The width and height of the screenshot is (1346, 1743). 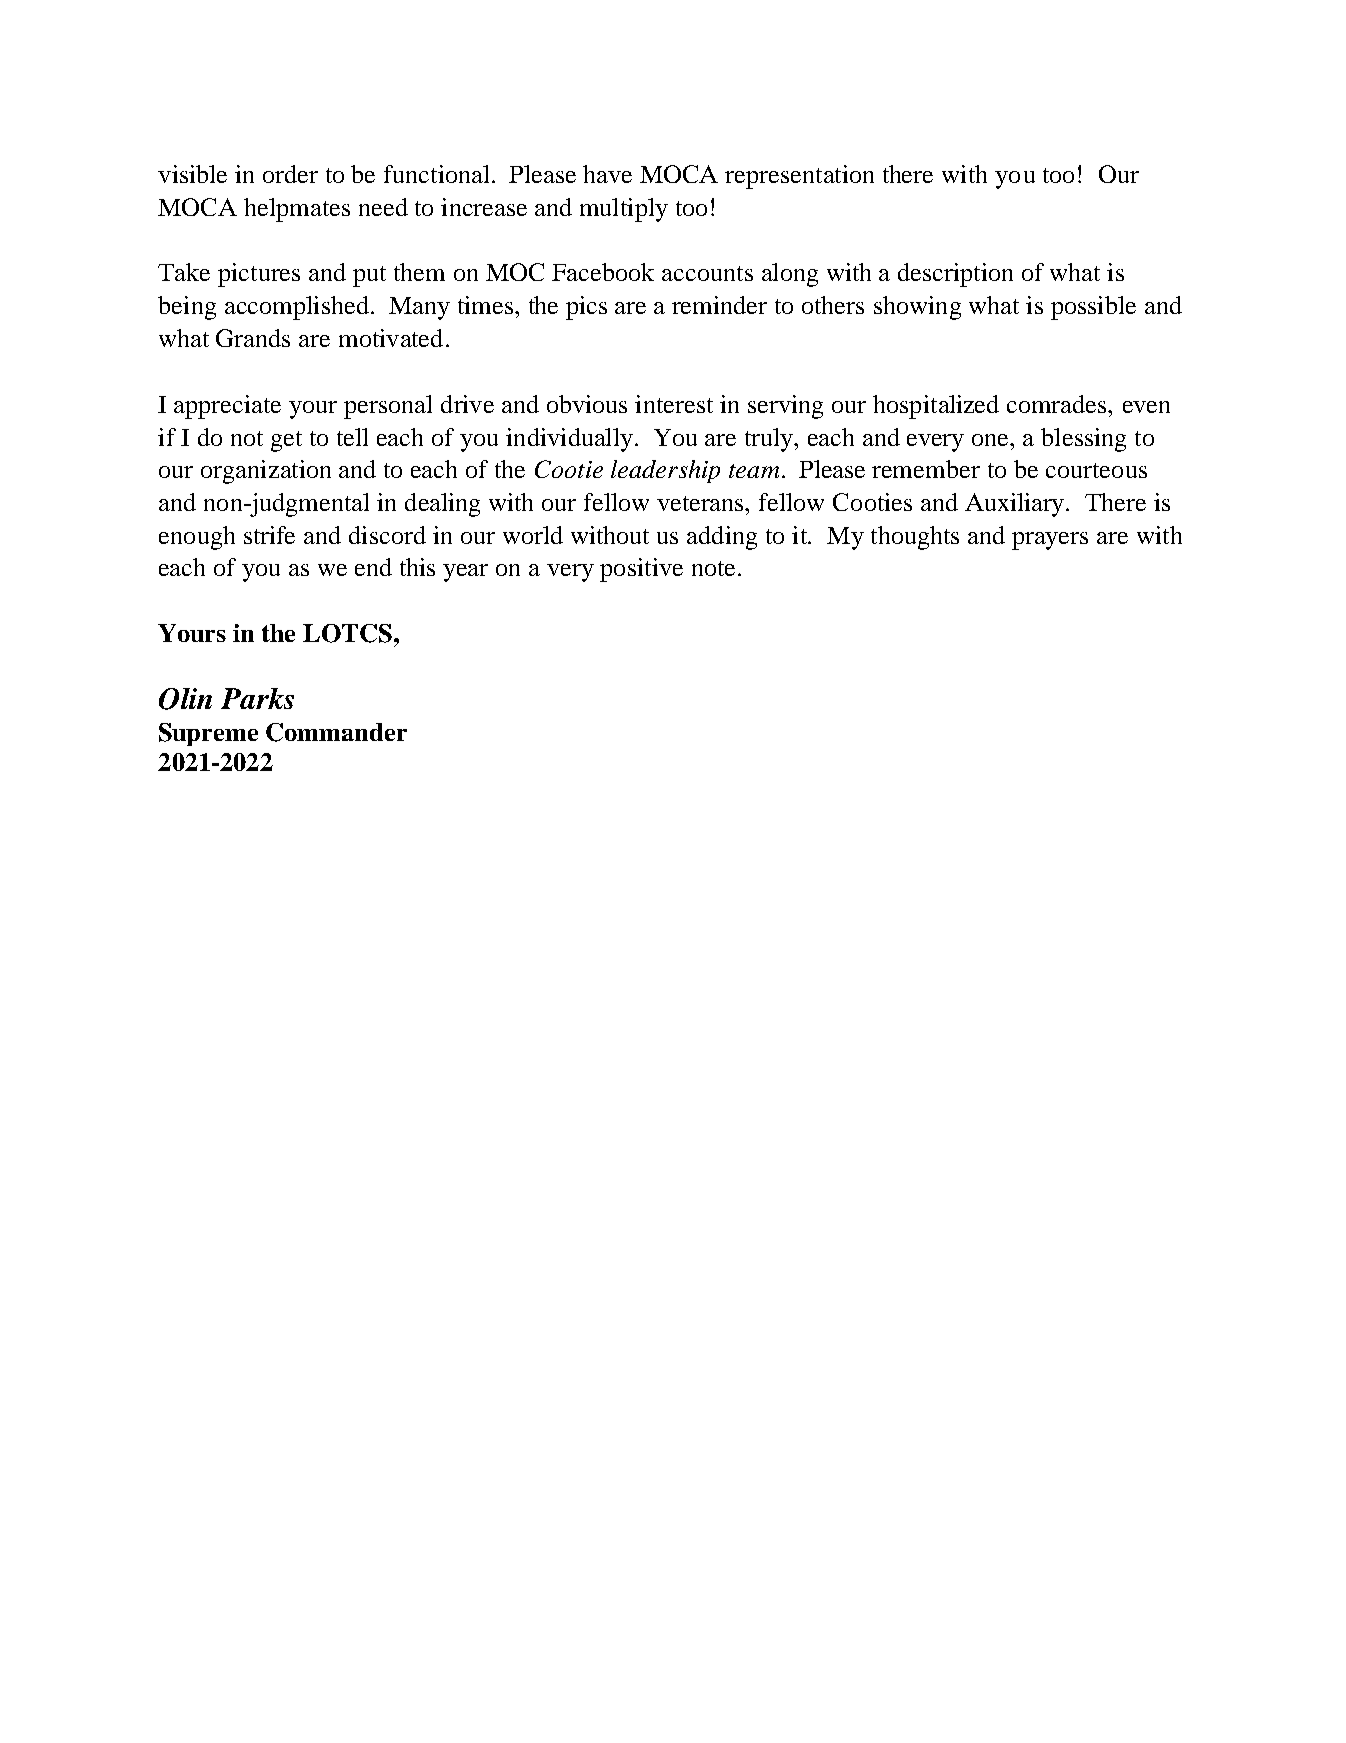 What do you see at coordinates (269, 535) in the screenshot?
I see `strife` at bounding box center [269, 535].
